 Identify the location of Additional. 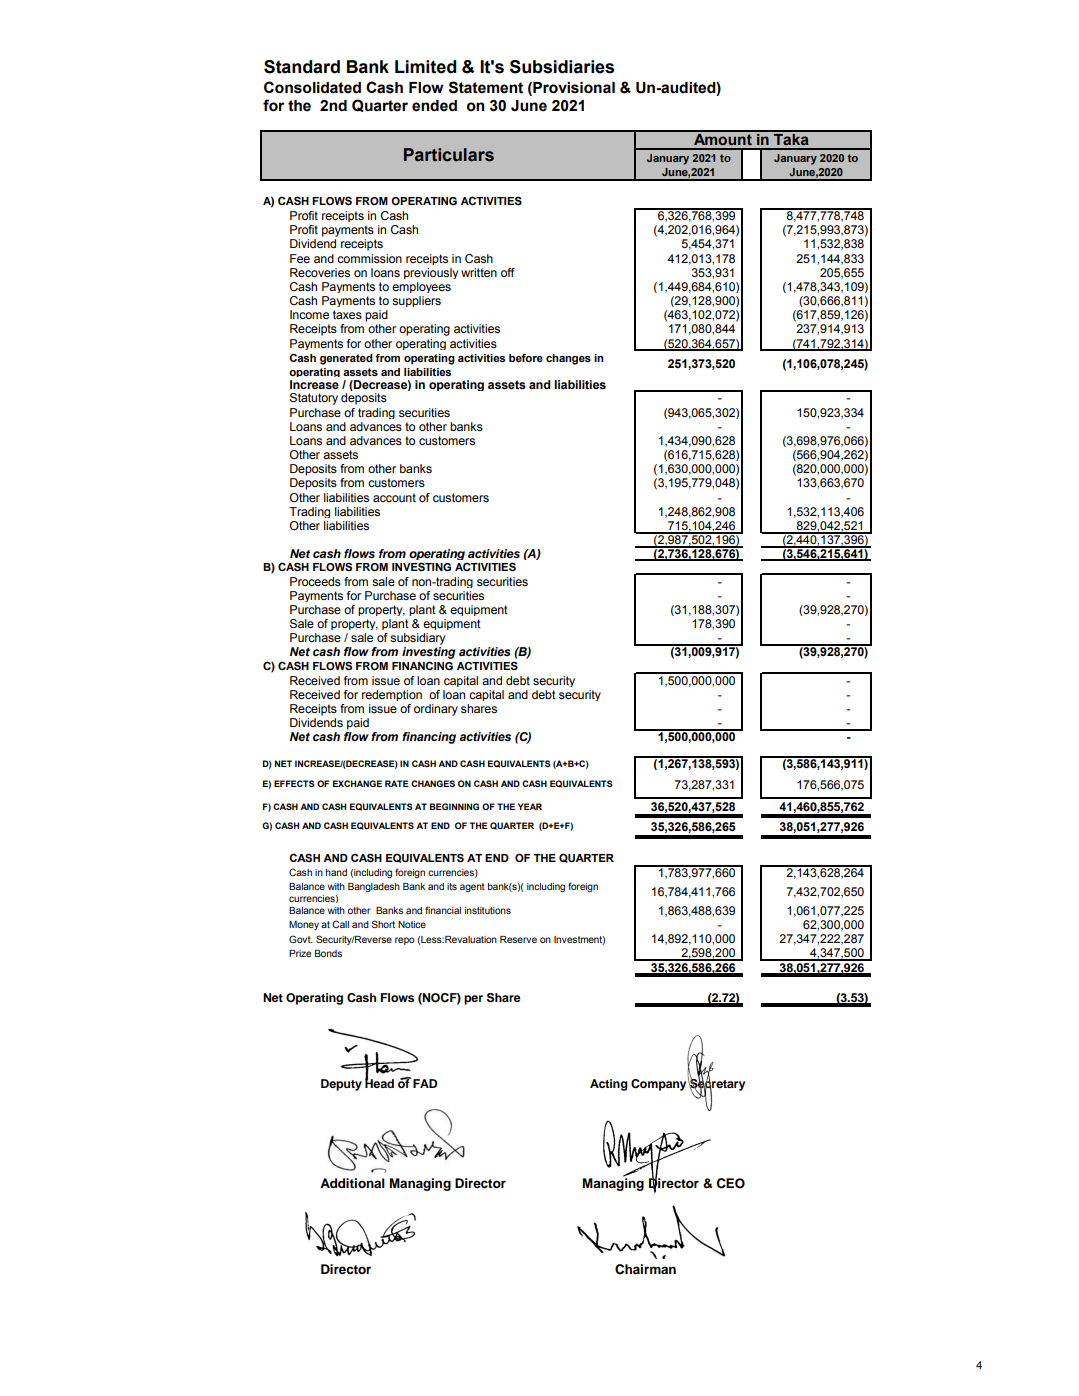
(352, 1183).
